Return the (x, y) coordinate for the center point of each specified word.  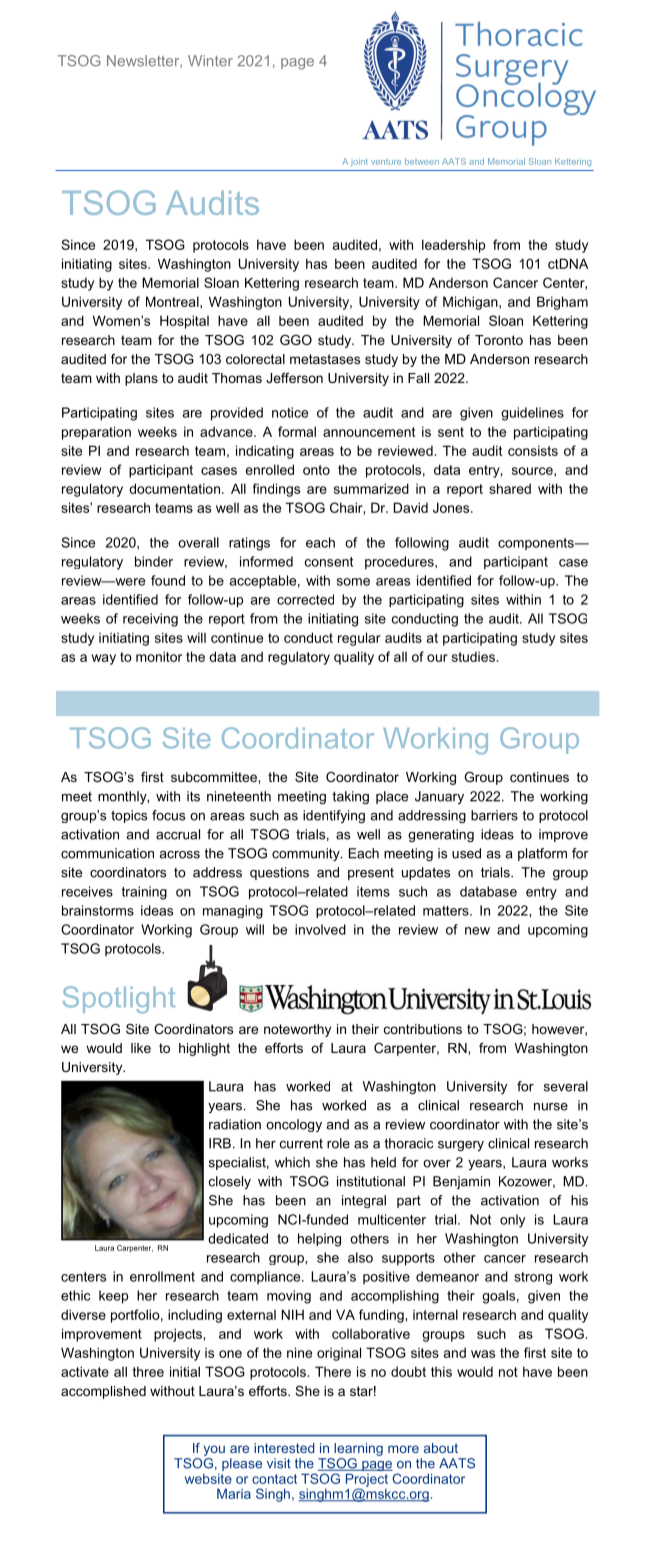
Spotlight (119, 999)
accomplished (103, 1392)
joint (359, 162)
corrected (305, 599)
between (422, 161)
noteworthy (297, 1030)
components (537, 544)
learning (357, 1451)
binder (154, 561)
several (566, 1086)
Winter (210, 61)
